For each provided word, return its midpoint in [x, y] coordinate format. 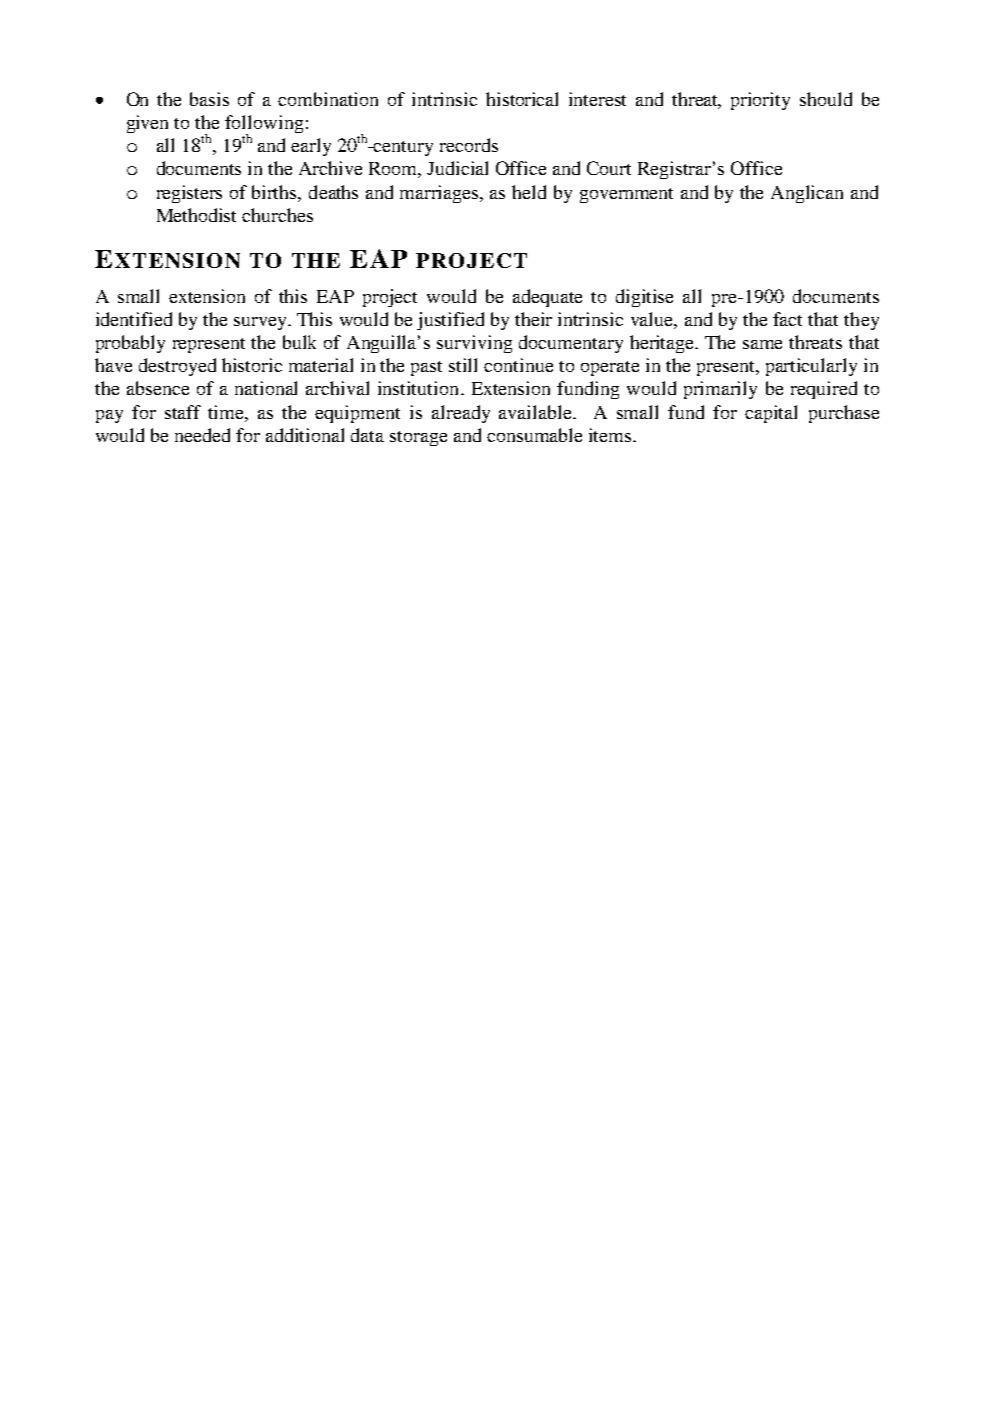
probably [130, 344]
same [762, 344]
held [529, 192]
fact [787, 319]
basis [209, 99]
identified [134, 319]
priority [760, 101]
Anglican [807, 194]
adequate [547, 298]
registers [189, 194]
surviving [474, 344]
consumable [534, 435]
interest [597, 99]
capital [771, 414]
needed [202, 435]
